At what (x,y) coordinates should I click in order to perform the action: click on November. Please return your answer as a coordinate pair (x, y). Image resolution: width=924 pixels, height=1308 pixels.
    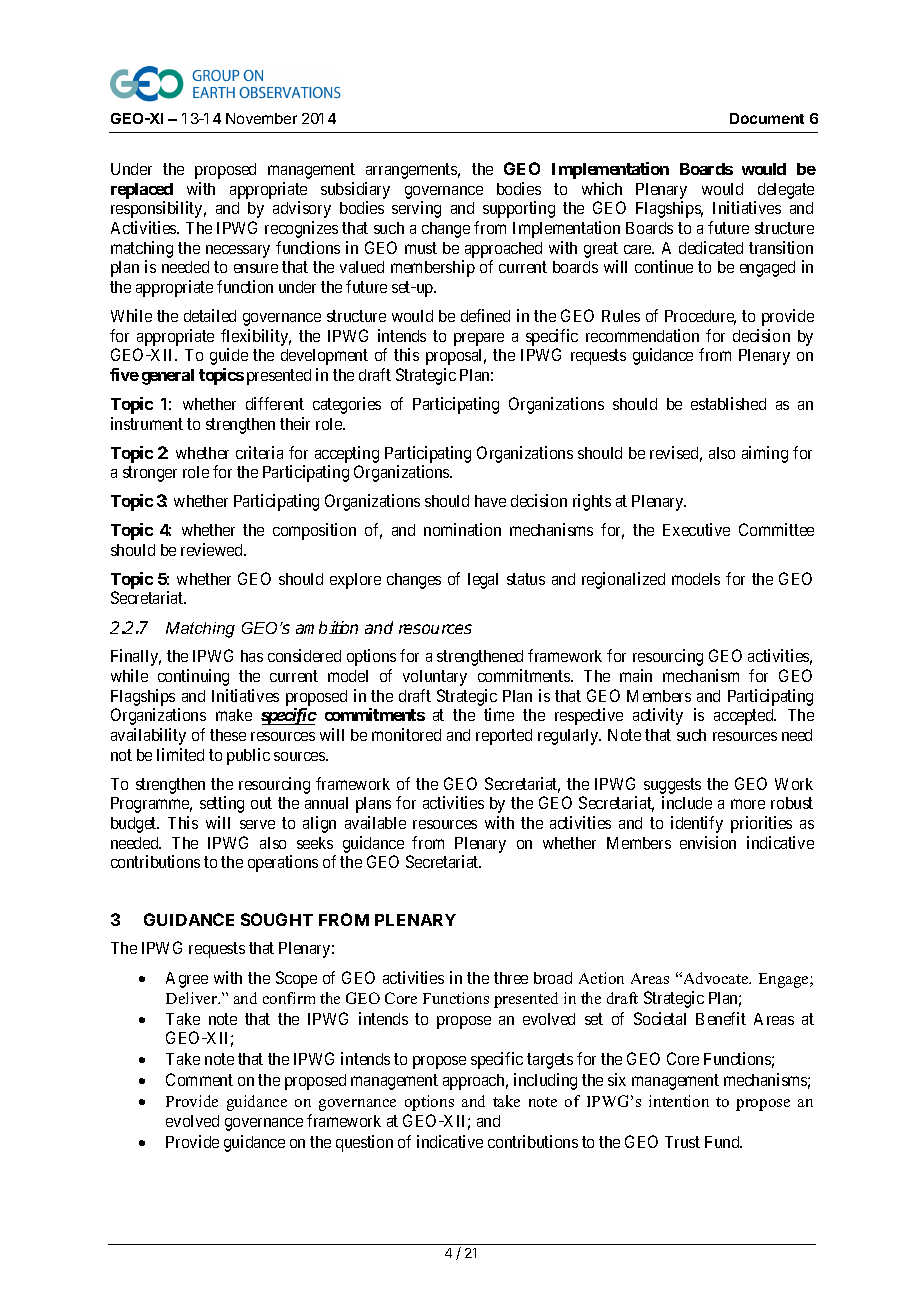
    Looking at the image, I should click on (261, 118).
